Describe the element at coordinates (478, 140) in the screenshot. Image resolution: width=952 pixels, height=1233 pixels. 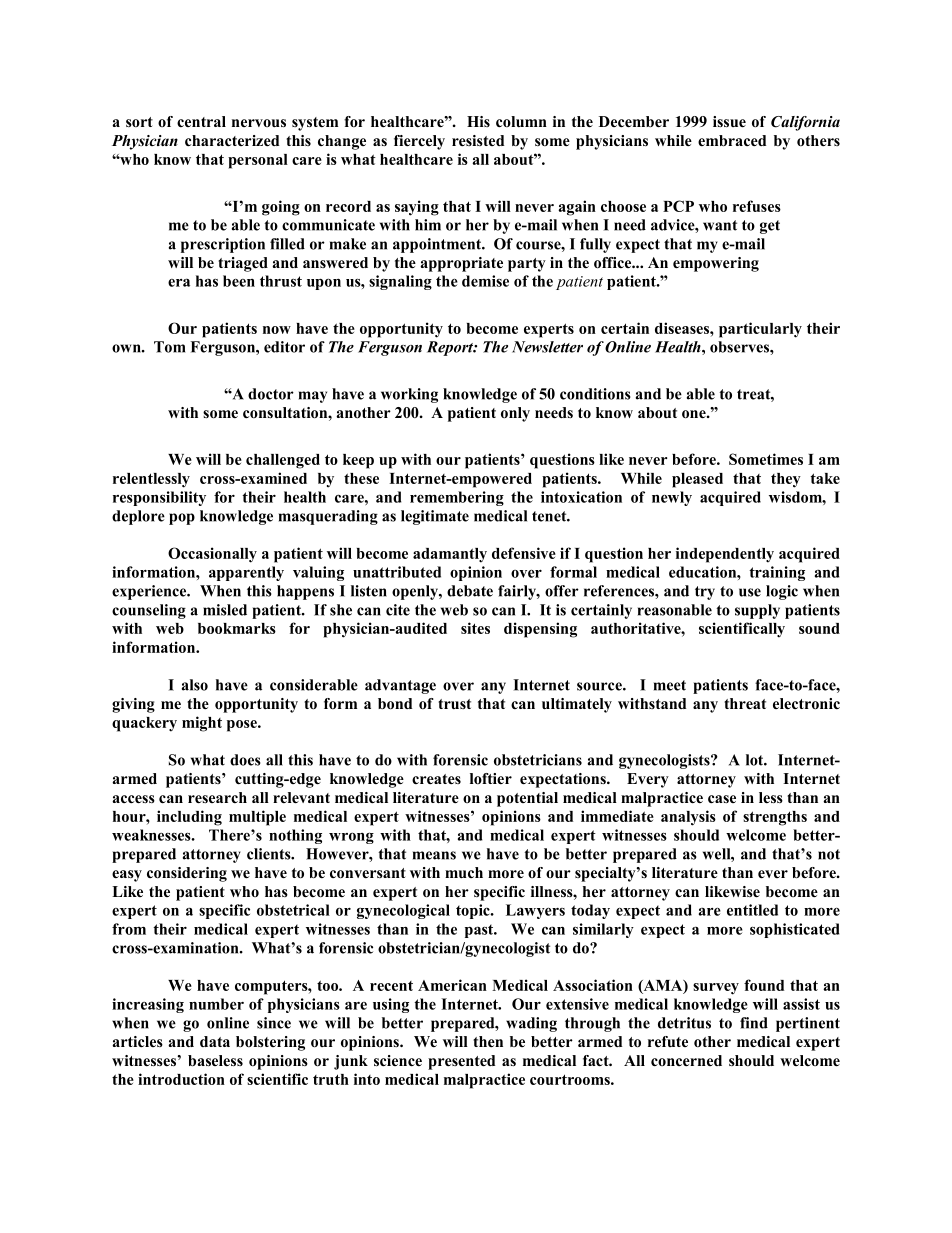
I see `resisted` at that location.
